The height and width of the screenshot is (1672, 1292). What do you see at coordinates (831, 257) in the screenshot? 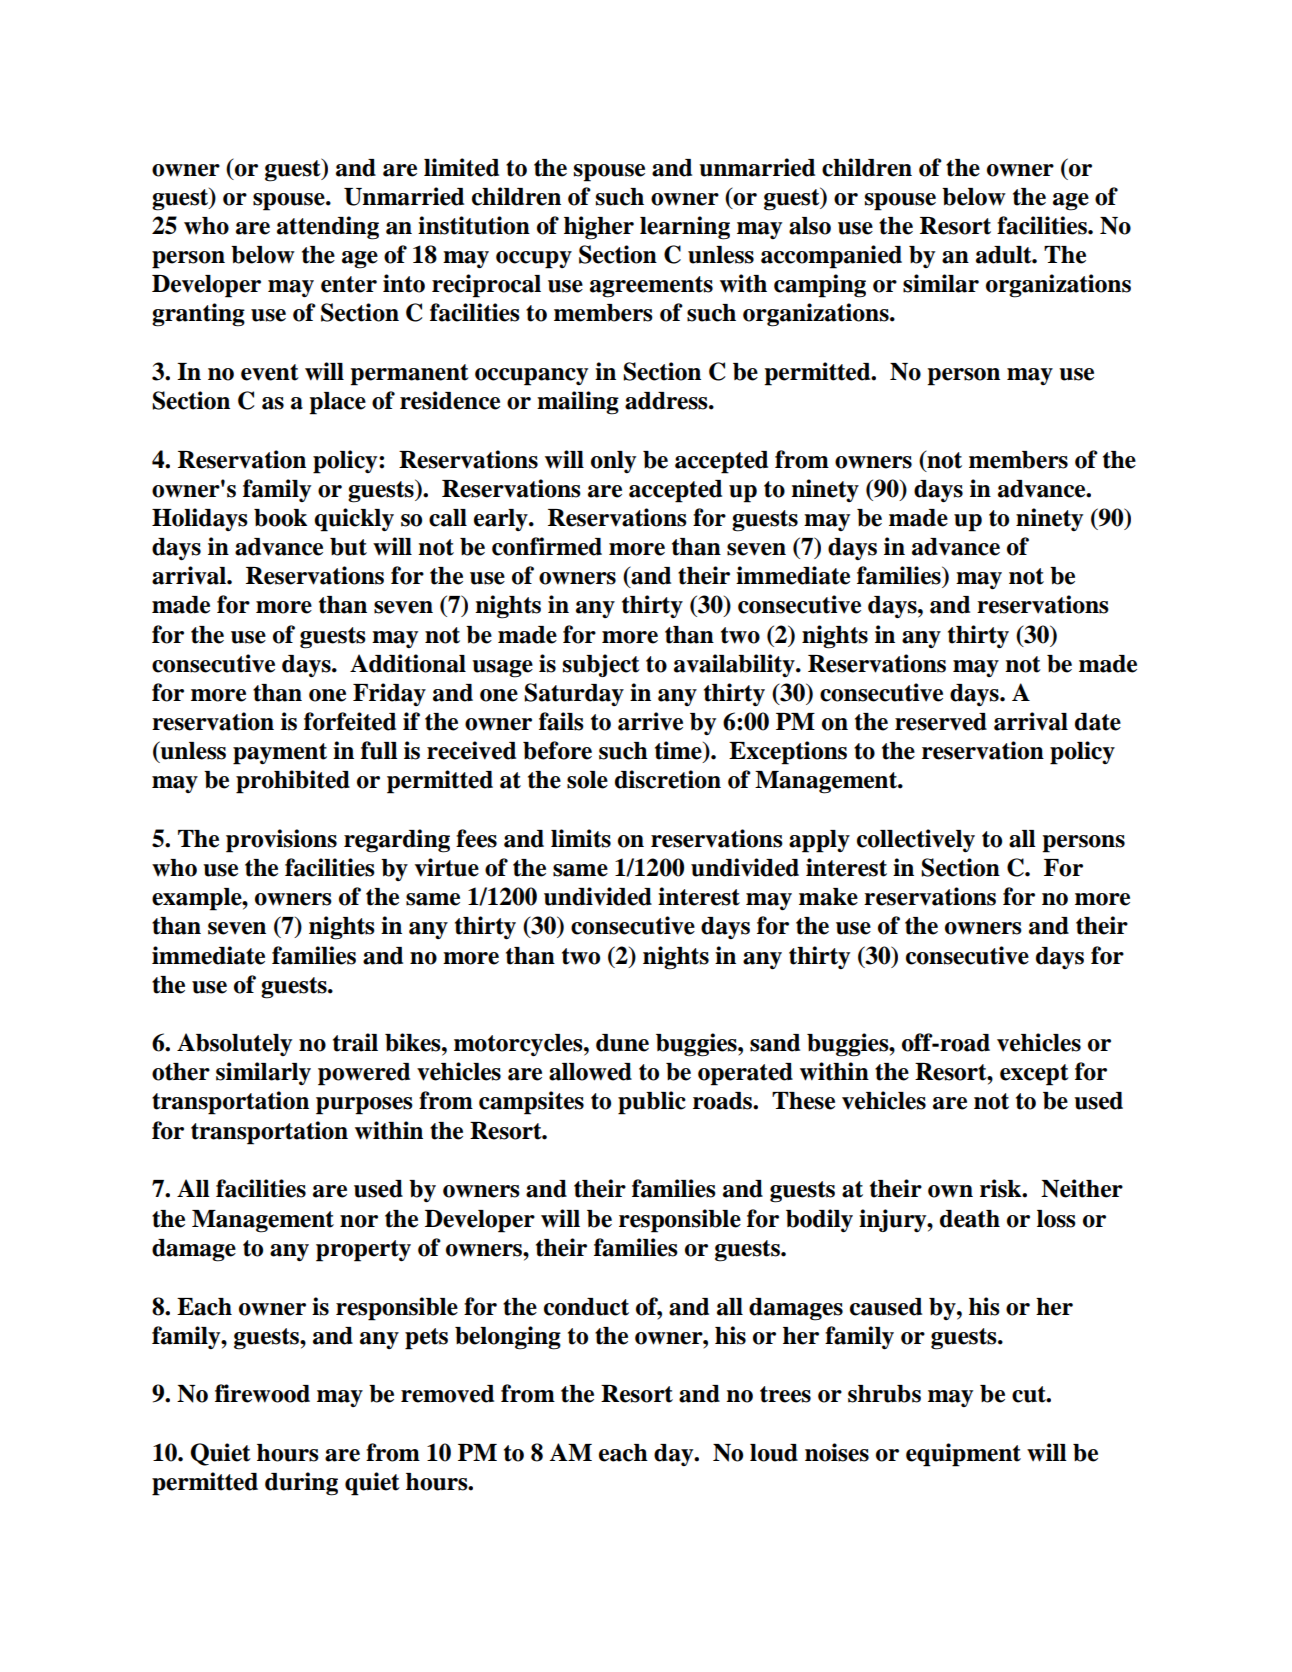
I see `accompanied` at bounding box center [831, 257].
